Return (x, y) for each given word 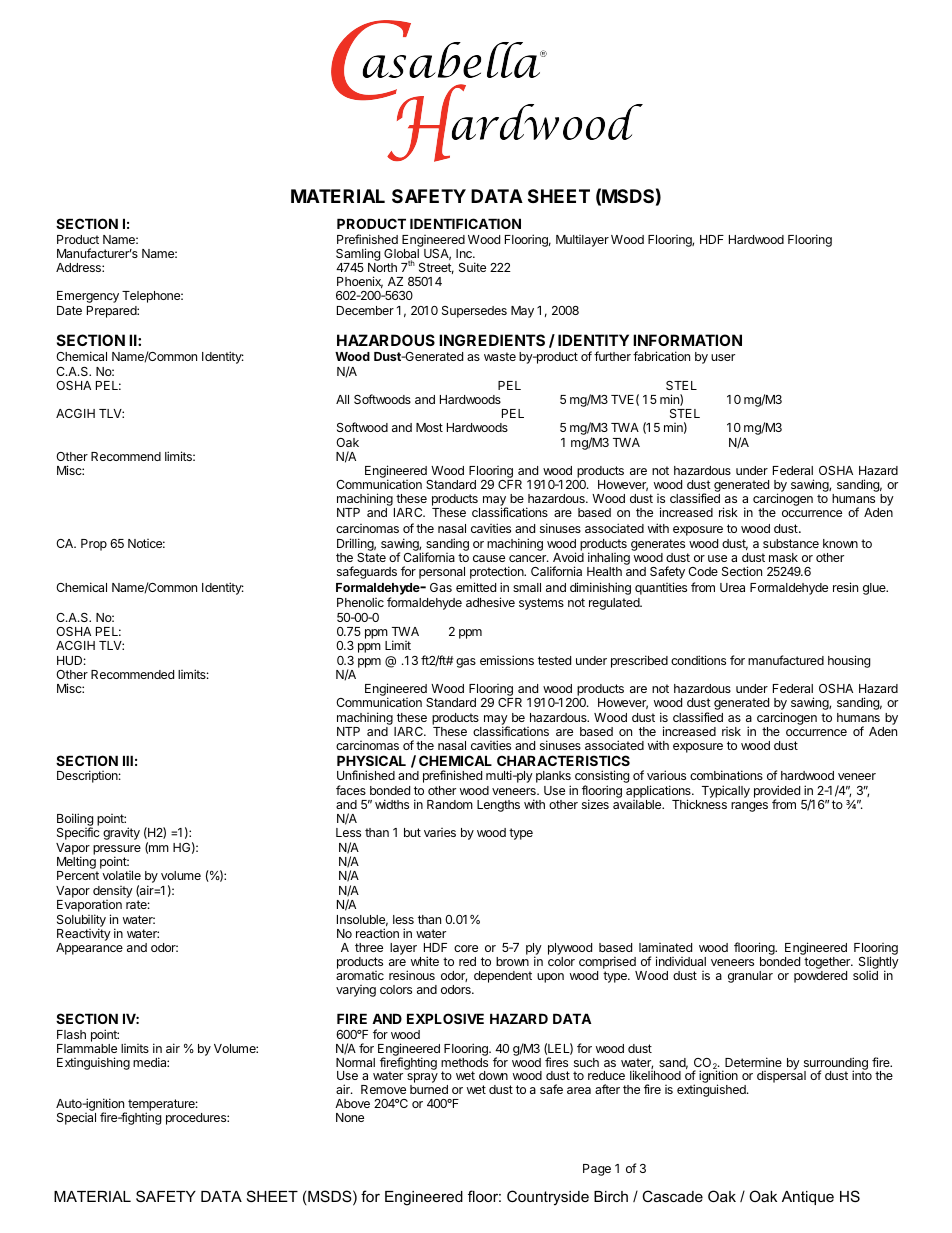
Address (79, 267)
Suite (472, 267)
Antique (808, 1198)
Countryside (548, 1198)
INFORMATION (687, 340)
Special (76, 1119)
